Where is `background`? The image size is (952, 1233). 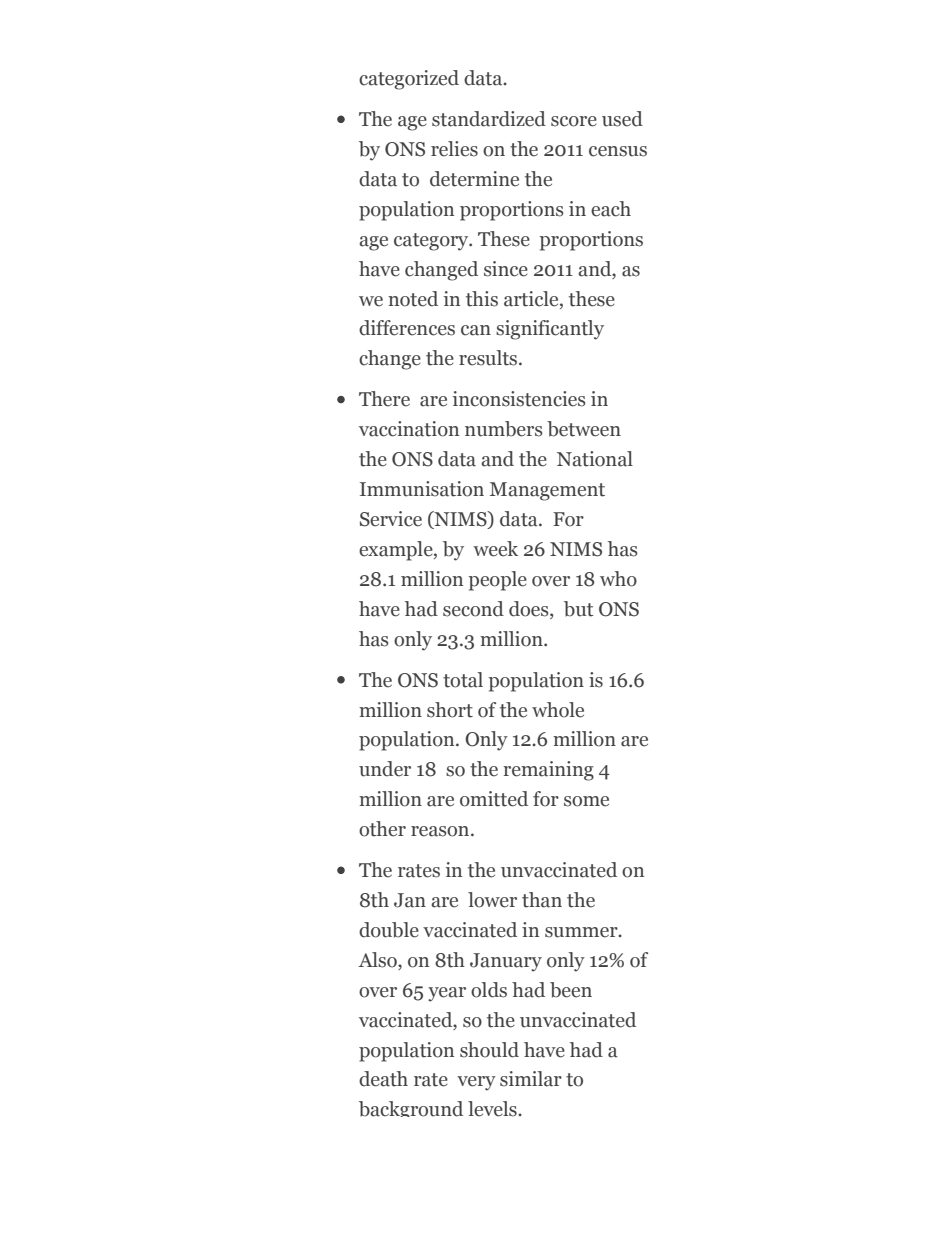 background is located at coordinates (411, 1109).
